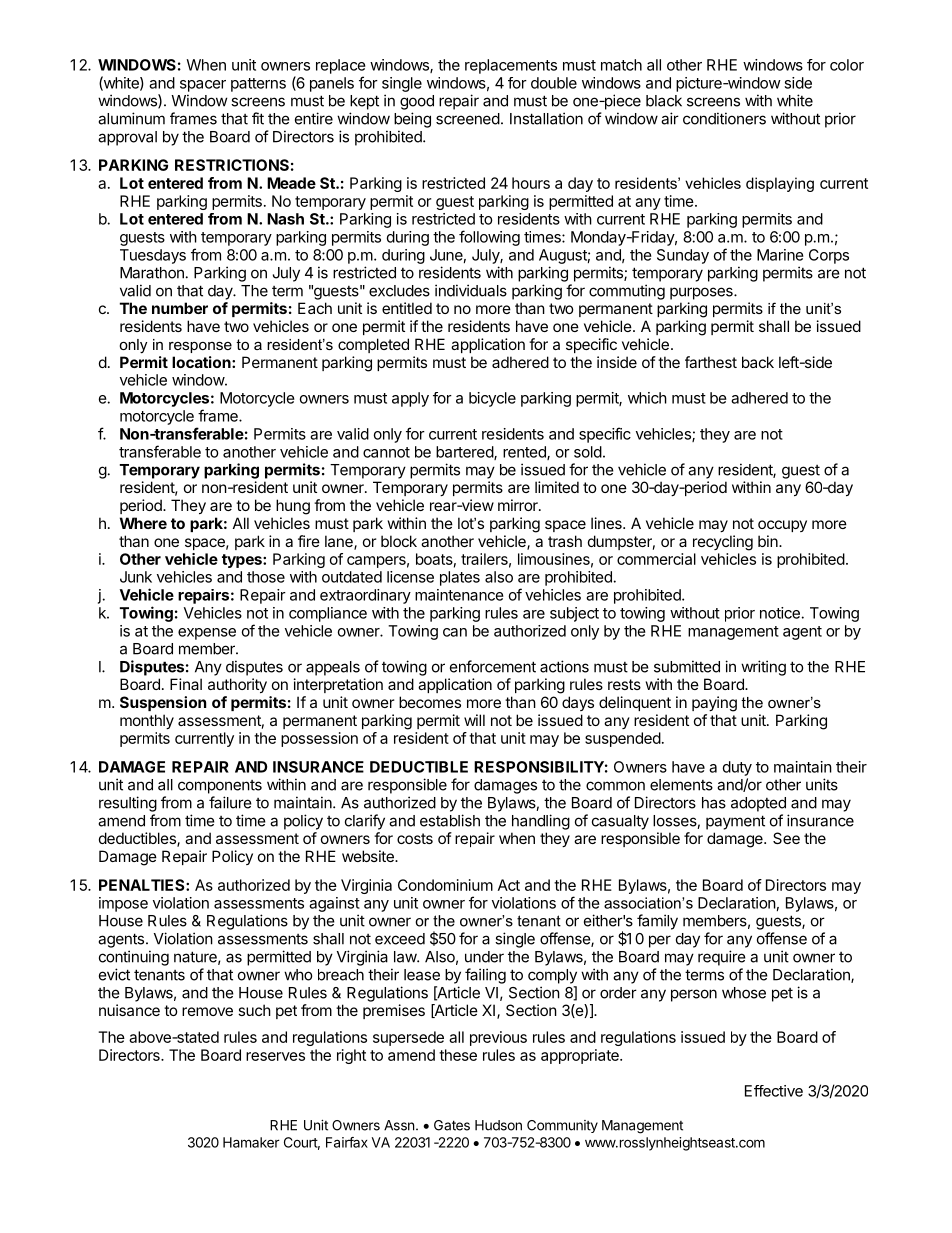 The height and width of the screenshot is (1233, 952). I want to click on response, so click(200, 347).
